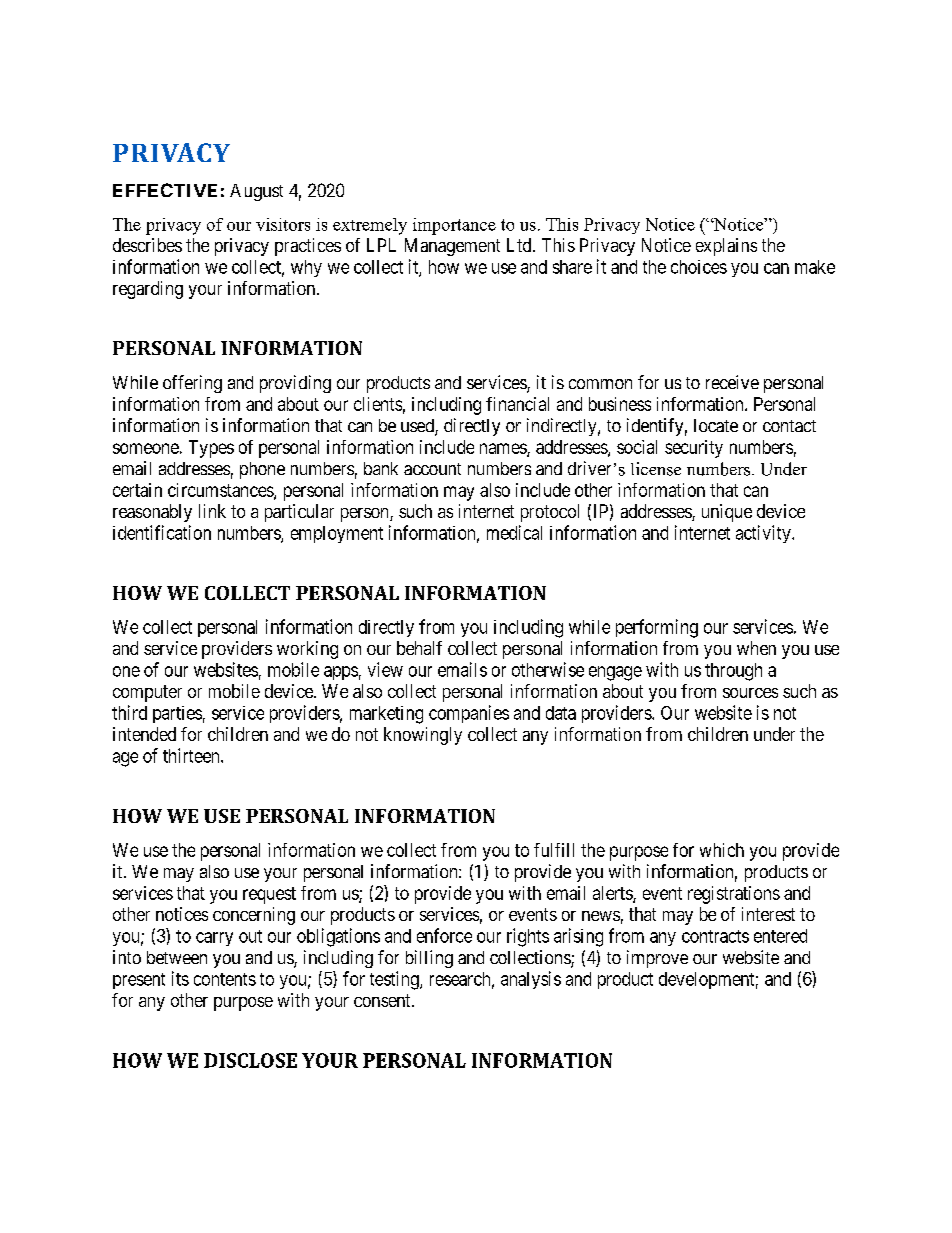 Image resolution: width=952 pixels, height=1233 pixels. Describe the element at coordinates (423, 736) in the screenshot. I see `knowingly` at that location.
